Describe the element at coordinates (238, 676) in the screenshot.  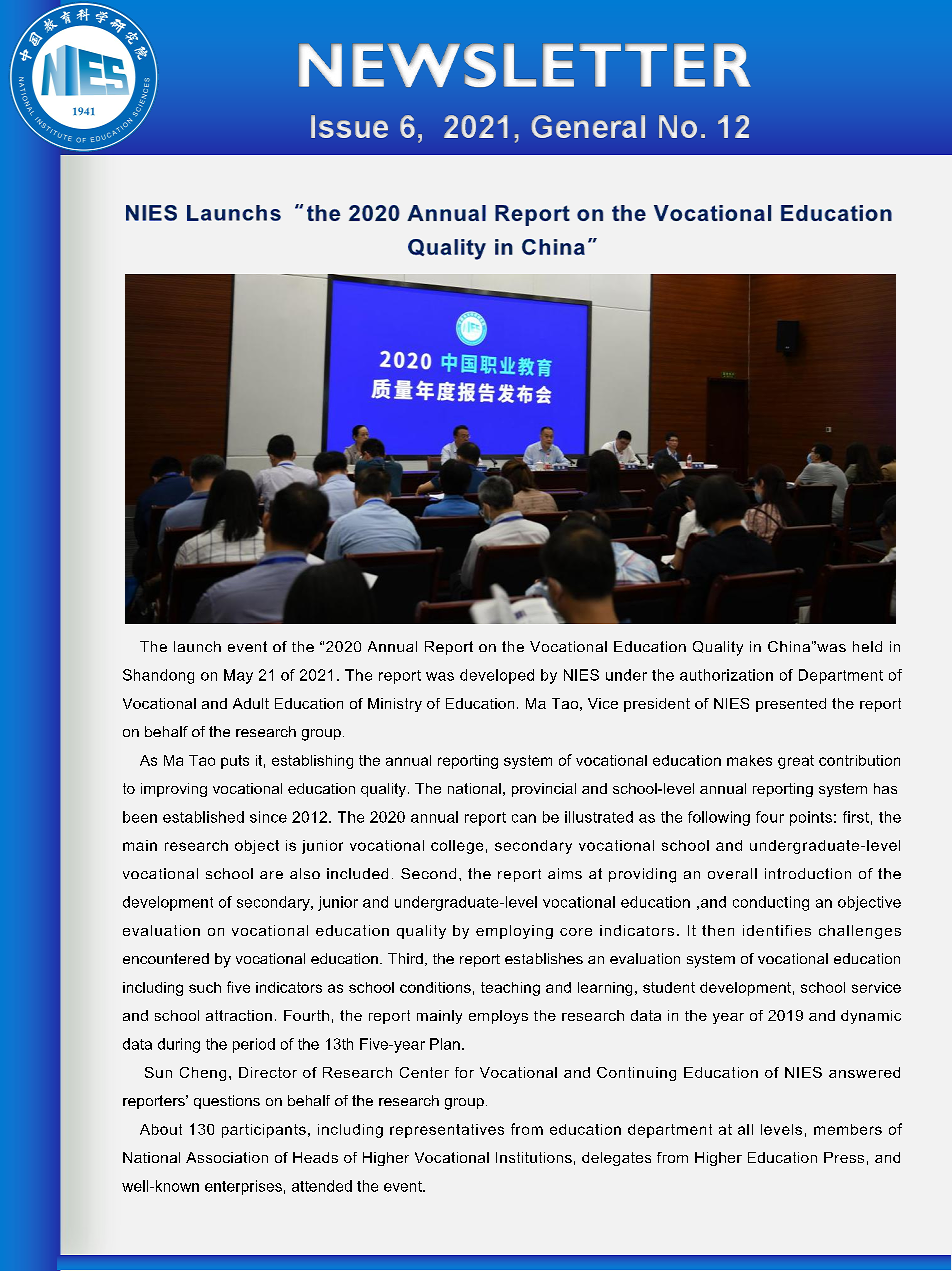
I see `May` at that location.
